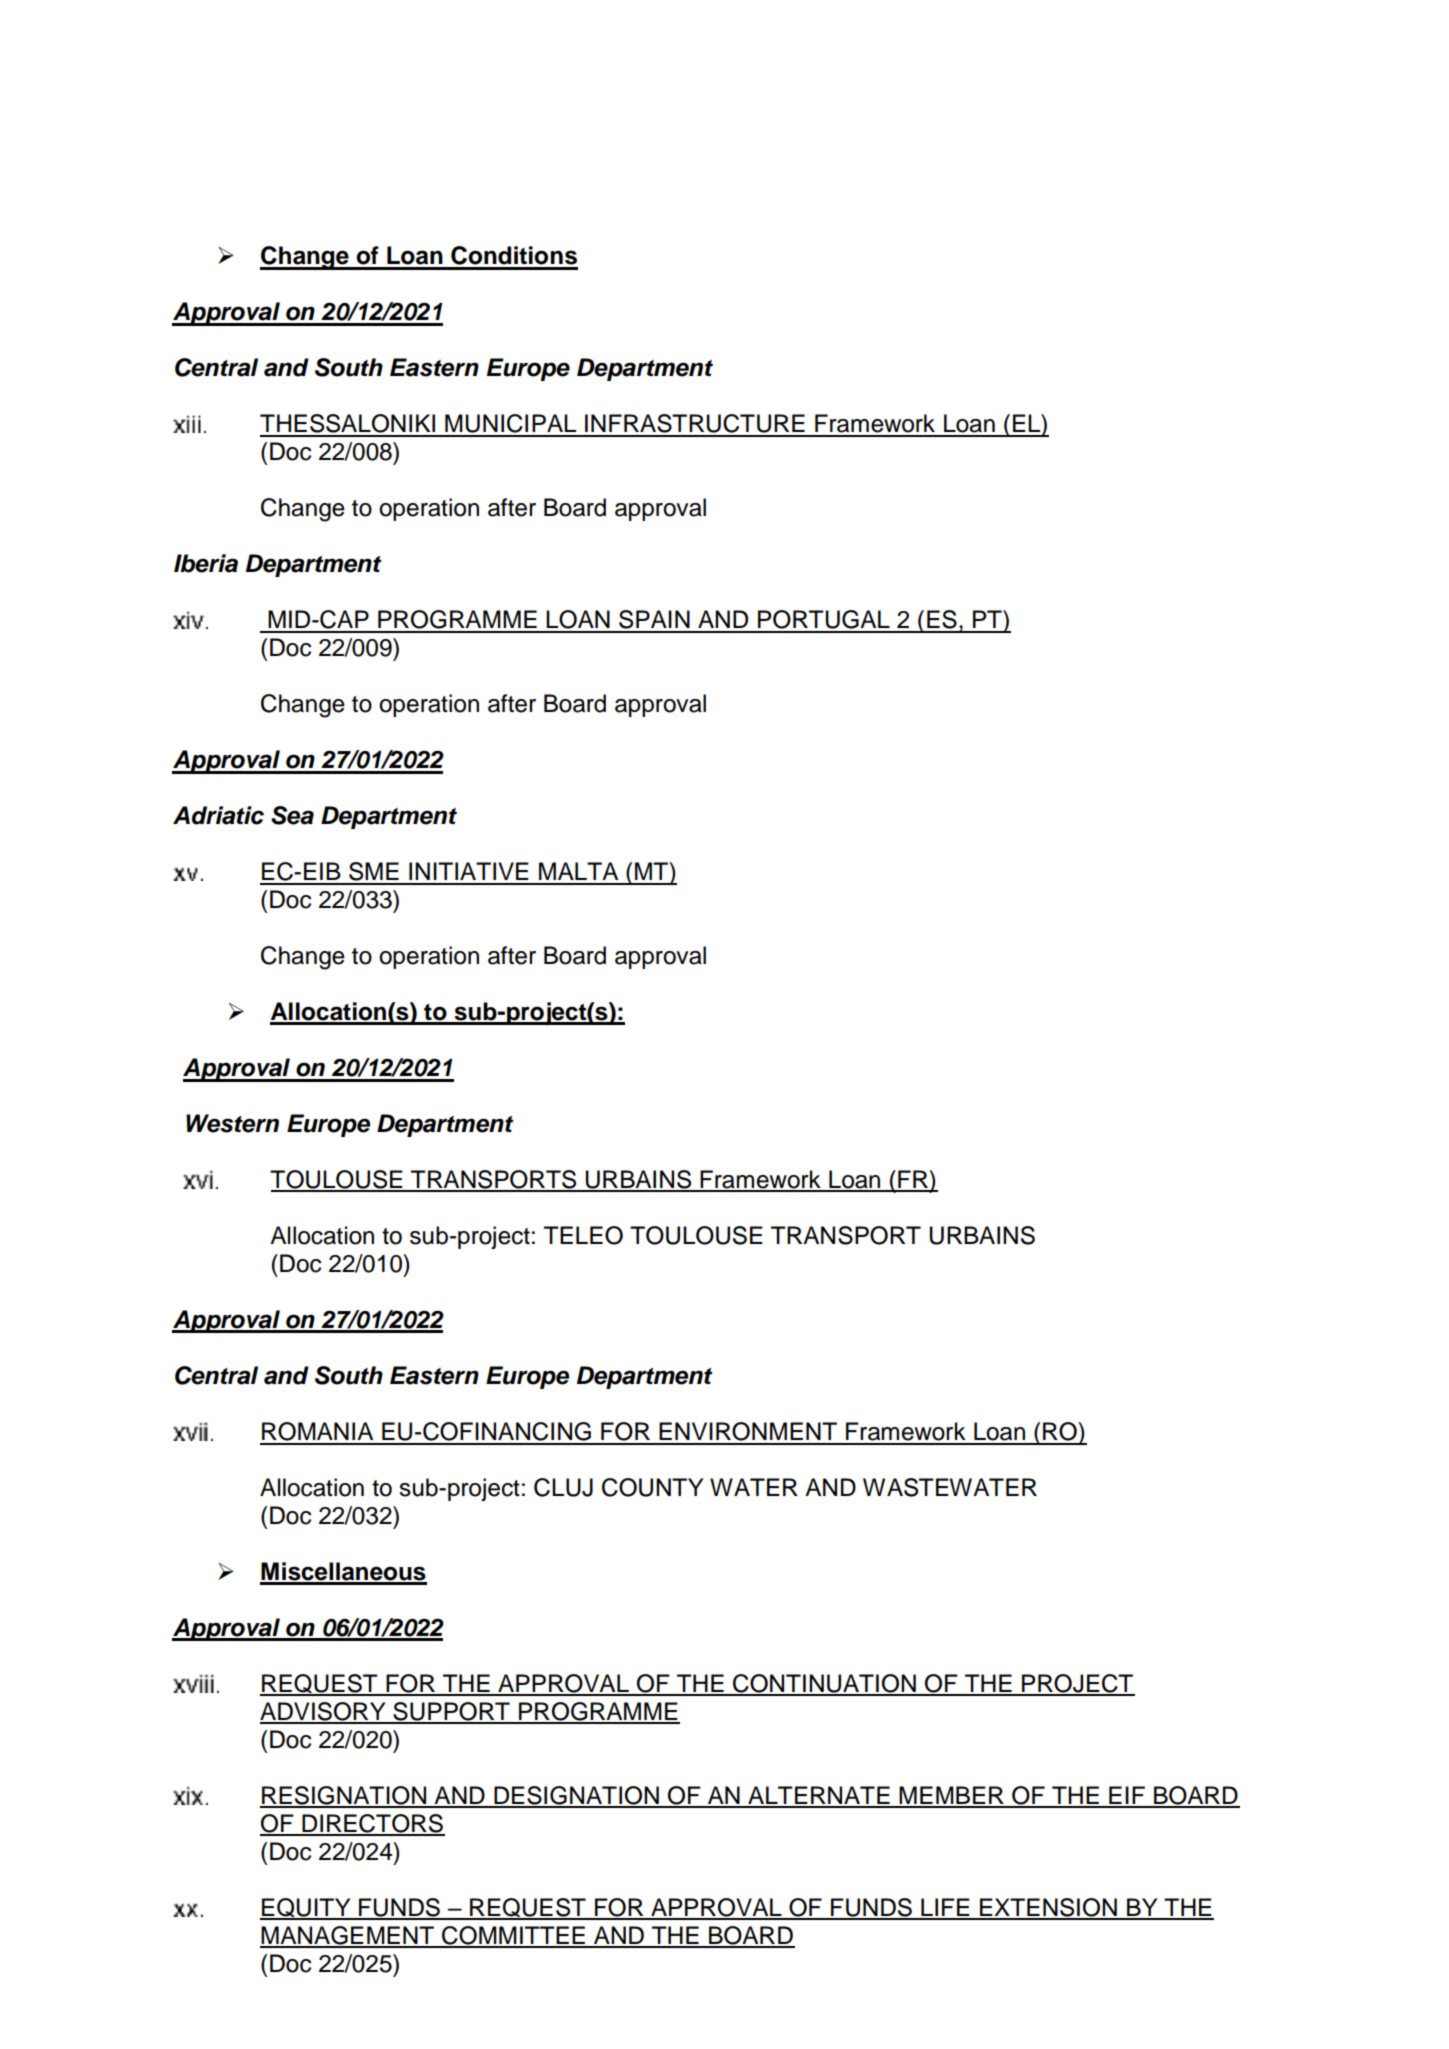  Describe the element at coordinates (576, 1796) in the screenshot. I see `DESIGNATION` at that location.
